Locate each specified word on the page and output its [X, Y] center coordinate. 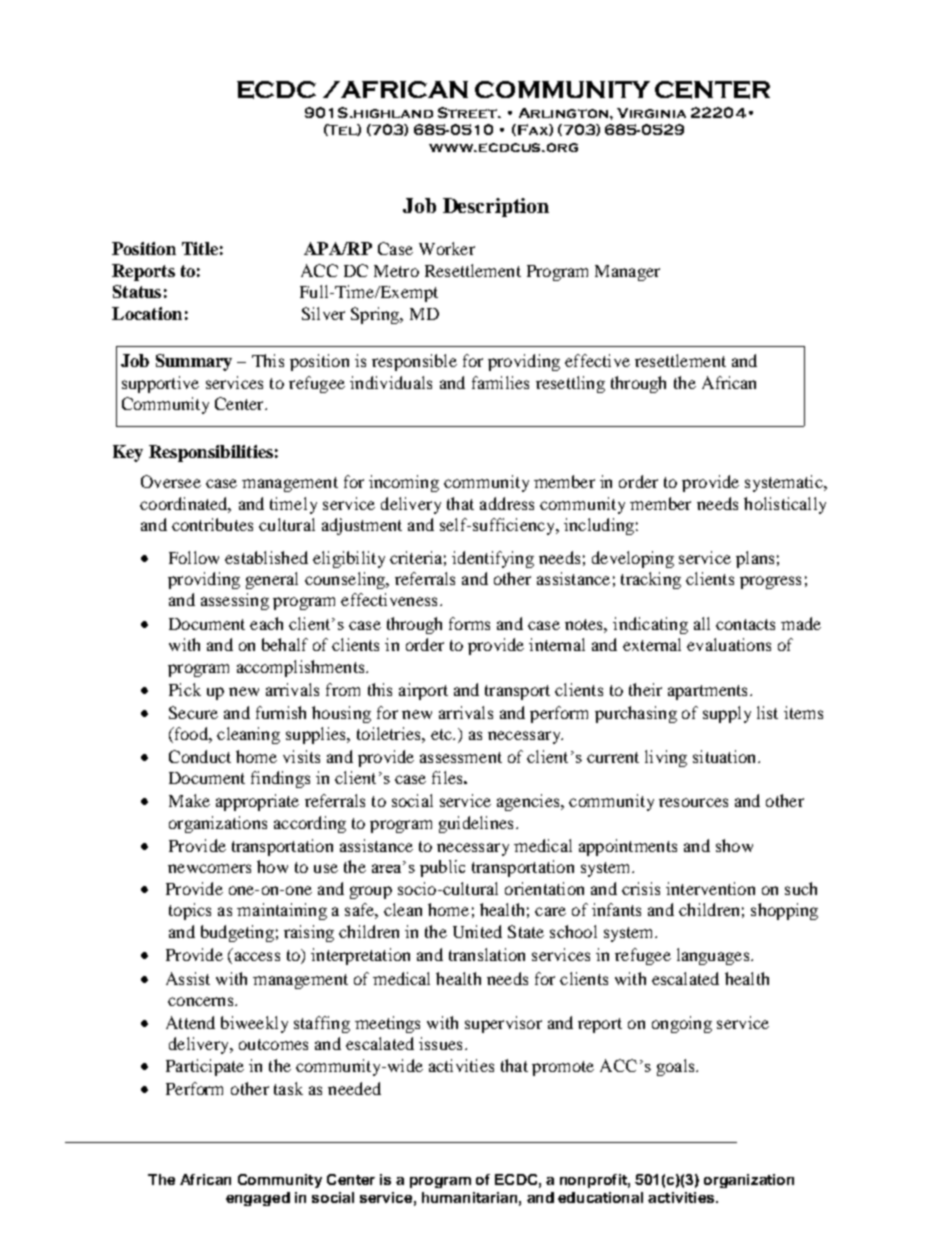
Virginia [651, 113]
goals [677, 1067]
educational [600, 1197]
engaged [258, 1199]
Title [200, 248]
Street [468, 112]
